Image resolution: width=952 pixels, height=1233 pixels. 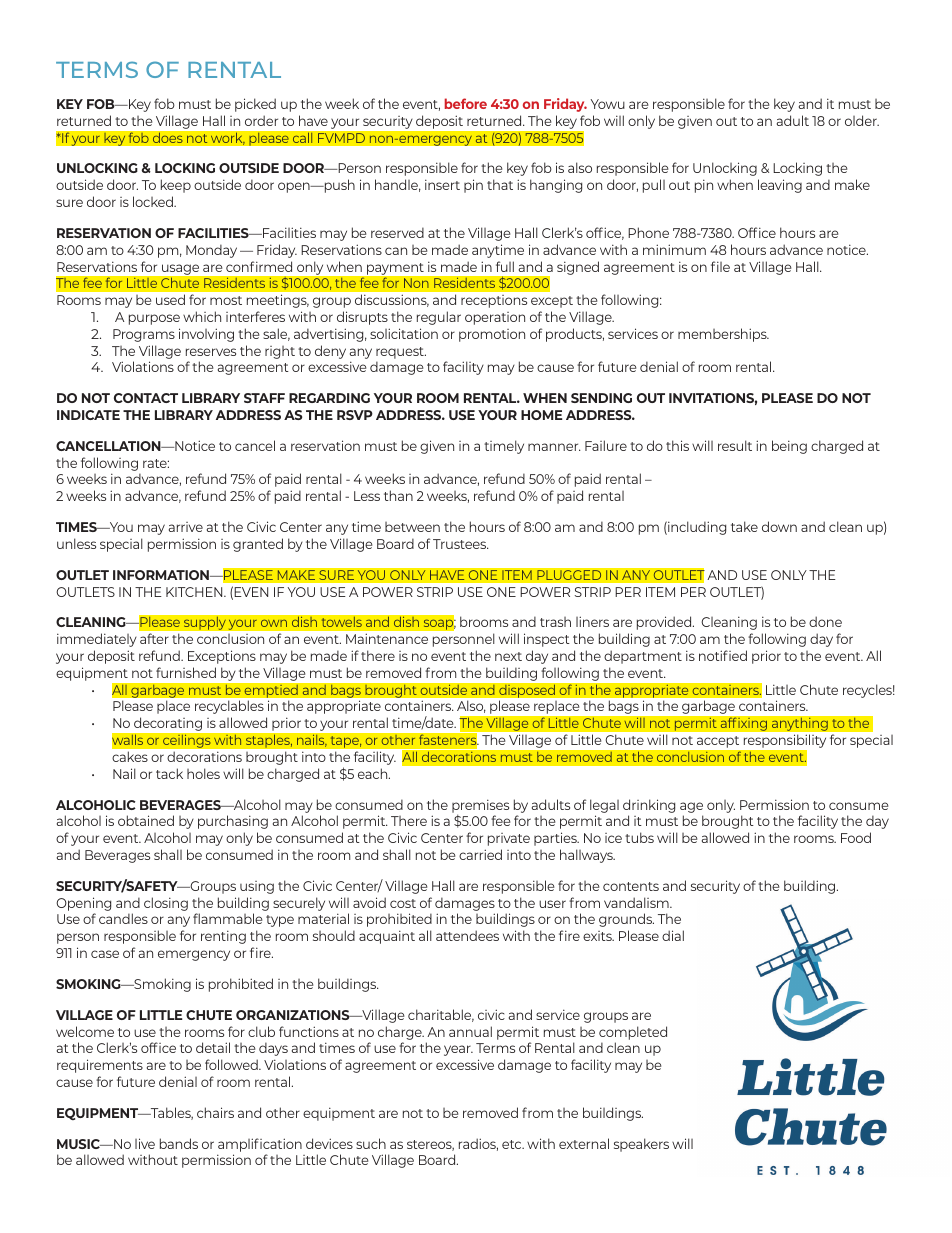 What do you see at coordinates (780, 186) in the page?
I see `leaving` at bounding box center [780, 186].
